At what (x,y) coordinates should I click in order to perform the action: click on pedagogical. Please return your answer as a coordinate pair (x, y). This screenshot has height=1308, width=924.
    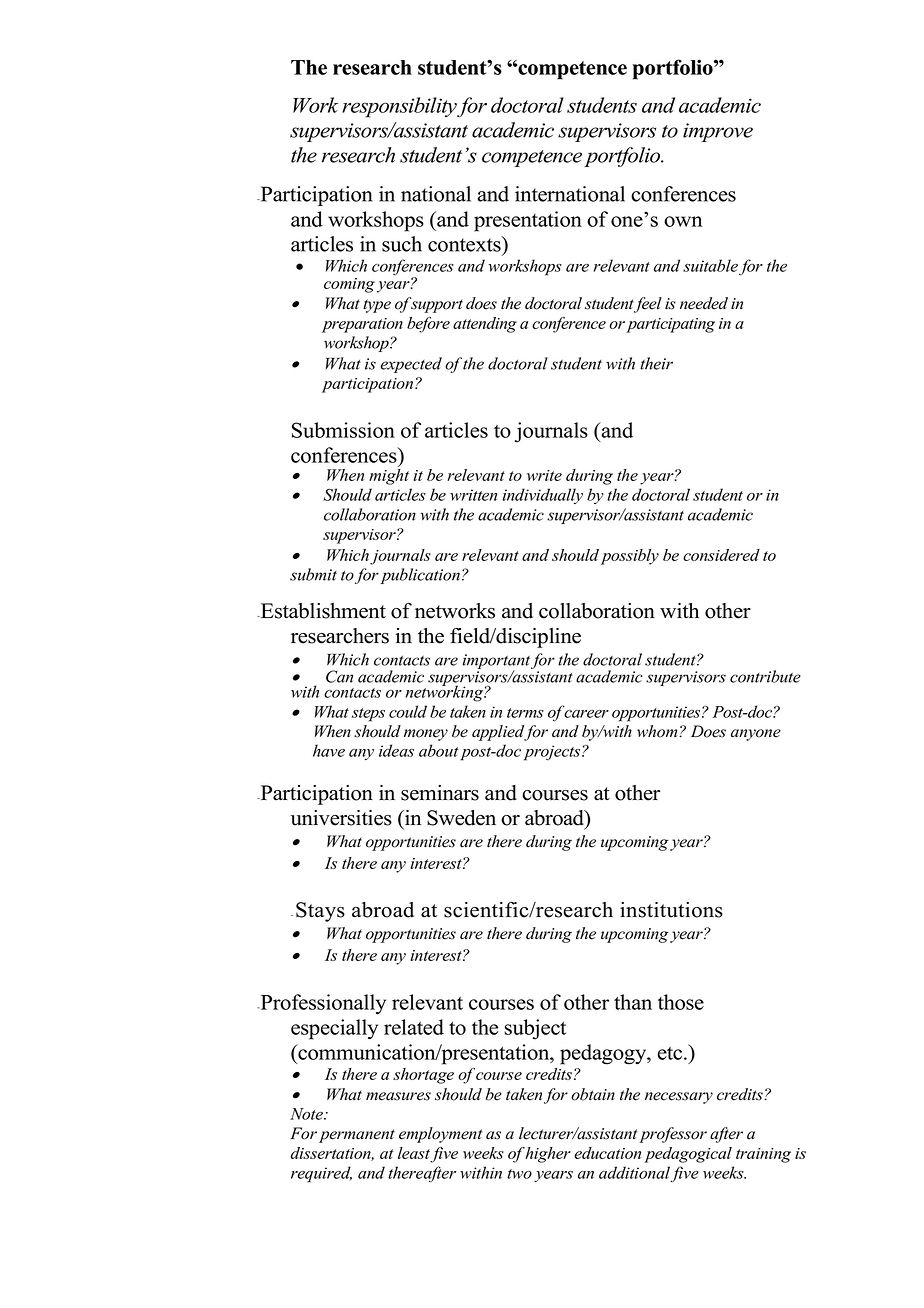
    Looking at the image, I should click on (688, 1155).
